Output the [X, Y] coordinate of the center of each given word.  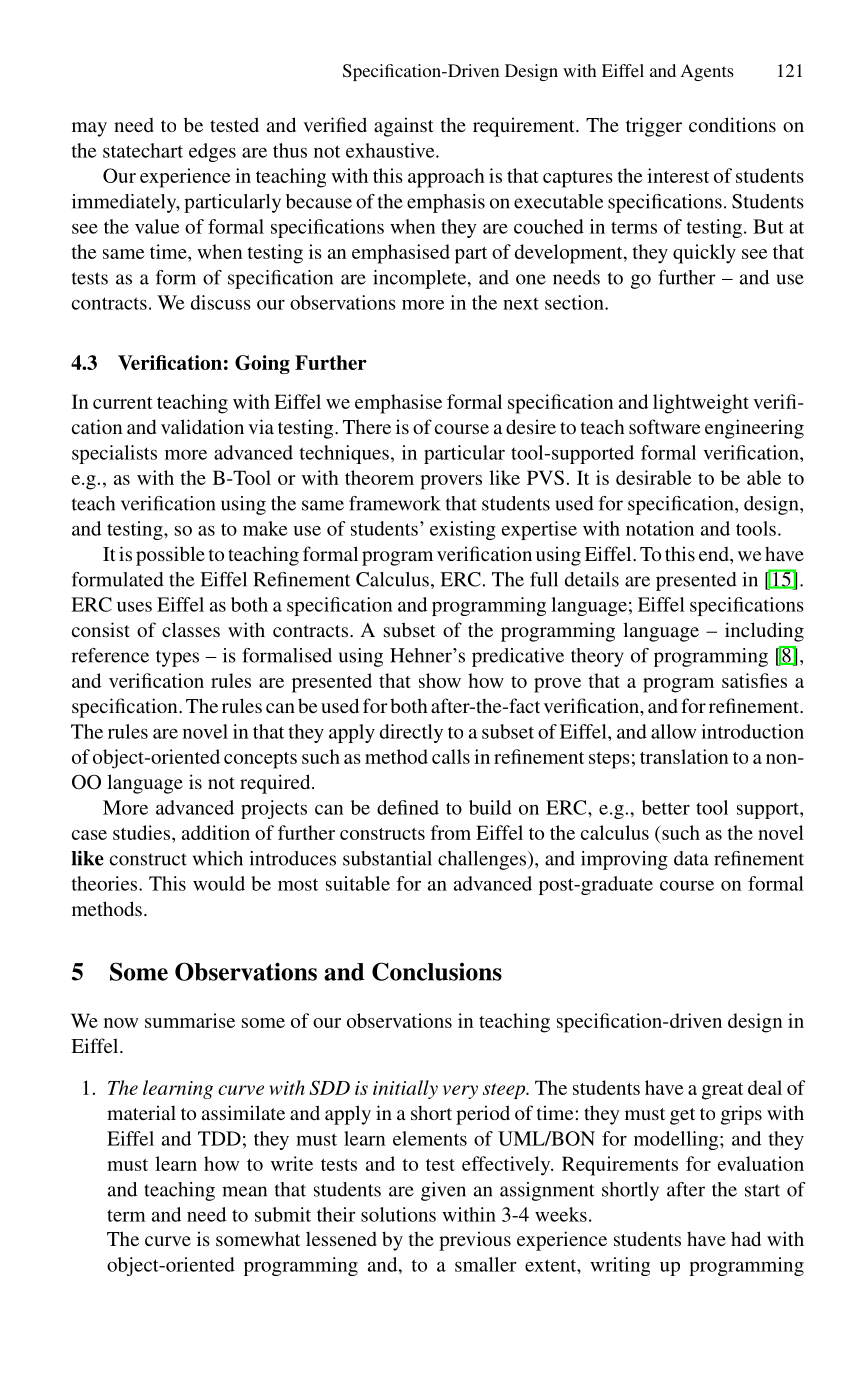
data [691, 858]
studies [143, 832]
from [450, 832]
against [404, 127]
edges [212, 152]
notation [660, 528]
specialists [114, 454]
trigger [654, 127]
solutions [398, 1214]
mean [244, 1191]
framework [395, 503]
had [746, 1238]
